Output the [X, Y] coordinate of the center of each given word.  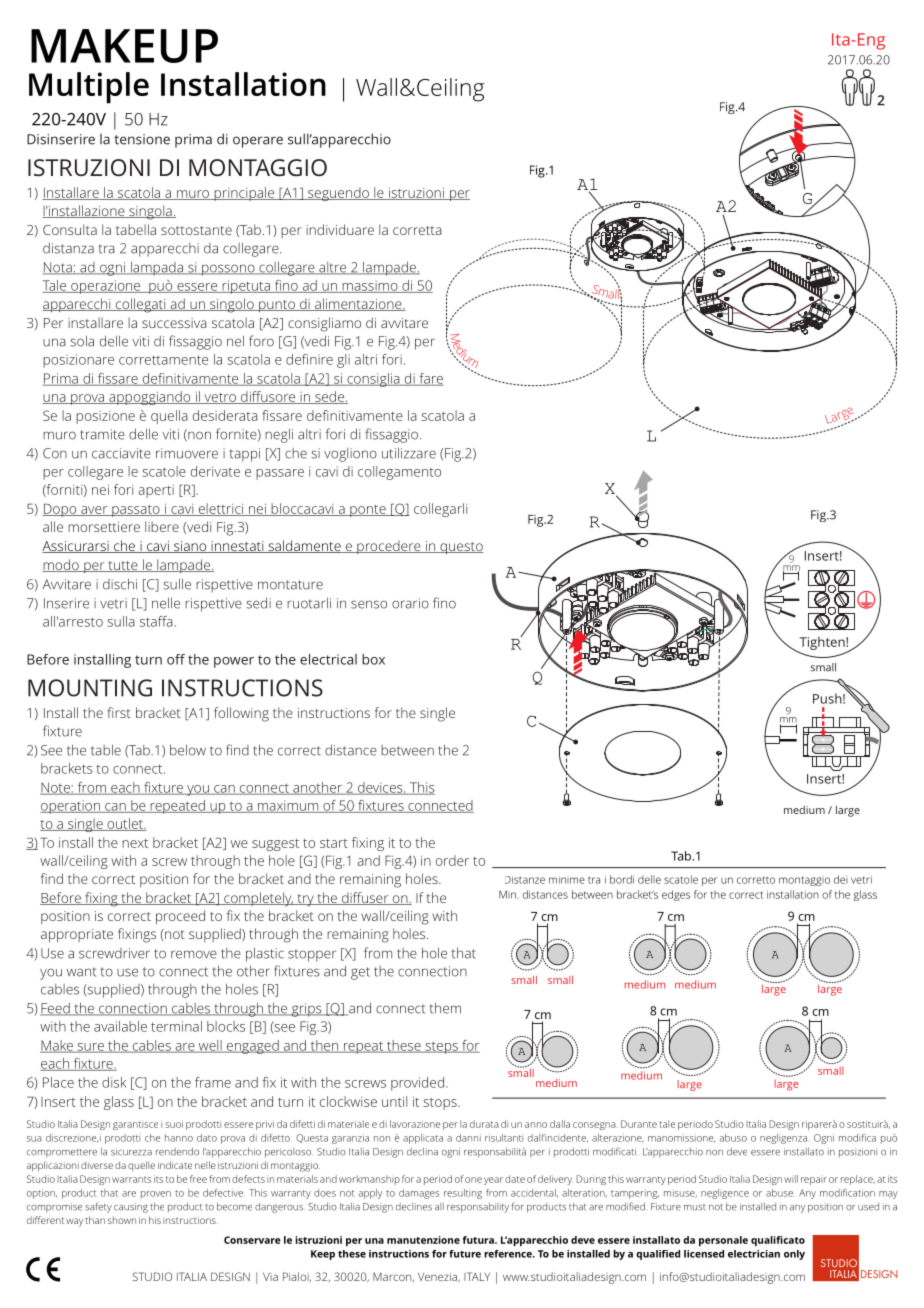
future [465, 1254]
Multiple [89, 88]
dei [841, 879]
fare [430, 379]
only [794, 1255]
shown [122, 1220]
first [119, 712]
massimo [370, 286]
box [373, 659]
